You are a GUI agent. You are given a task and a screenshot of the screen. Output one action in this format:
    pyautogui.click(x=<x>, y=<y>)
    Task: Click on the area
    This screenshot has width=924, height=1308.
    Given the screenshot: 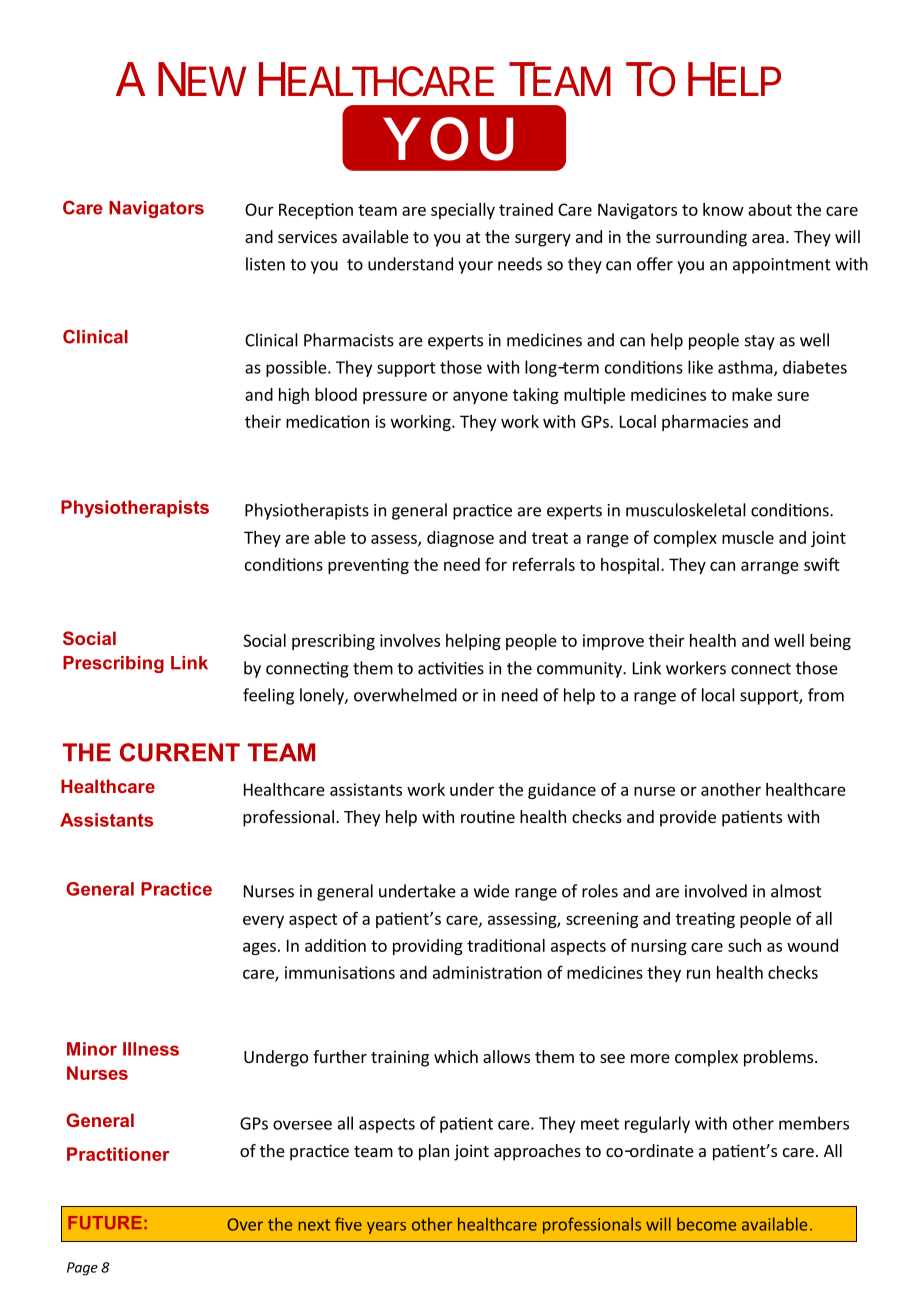 What is the action you would take?
    pyautogui.click(x=768, y=238)
